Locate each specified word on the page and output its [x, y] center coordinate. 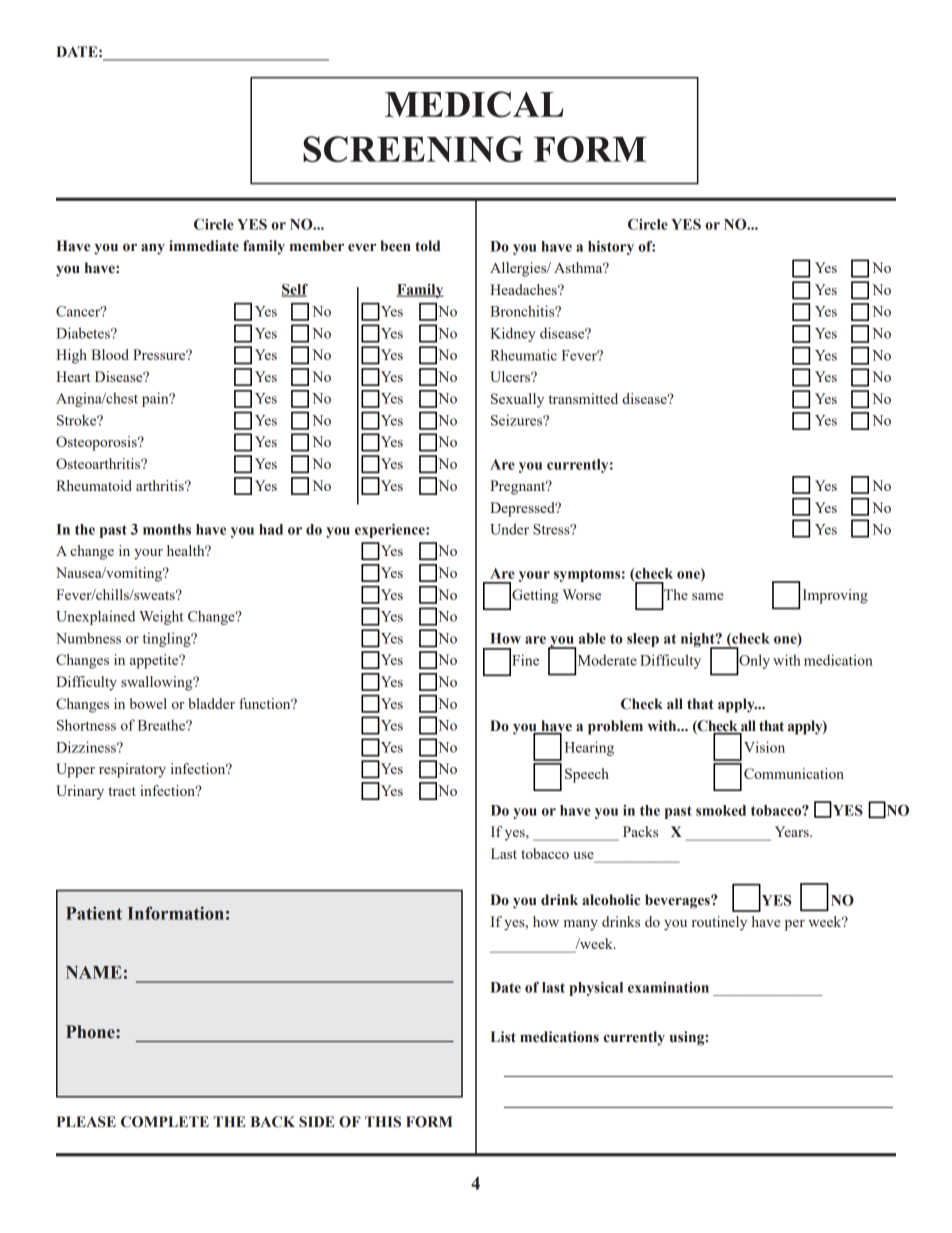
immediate [204, 246]
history [611, 248]
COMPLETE [165, 1122]
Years [793, 831]
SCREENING [413, 149]
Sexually [517, 400]
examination [668, 987]
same [707, 596]
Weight [161, 617]
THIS [383, 1122]
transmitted [583, 398]
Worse [581, 594]
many [581, 925]
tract [122, 791]
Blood [110, 354]
